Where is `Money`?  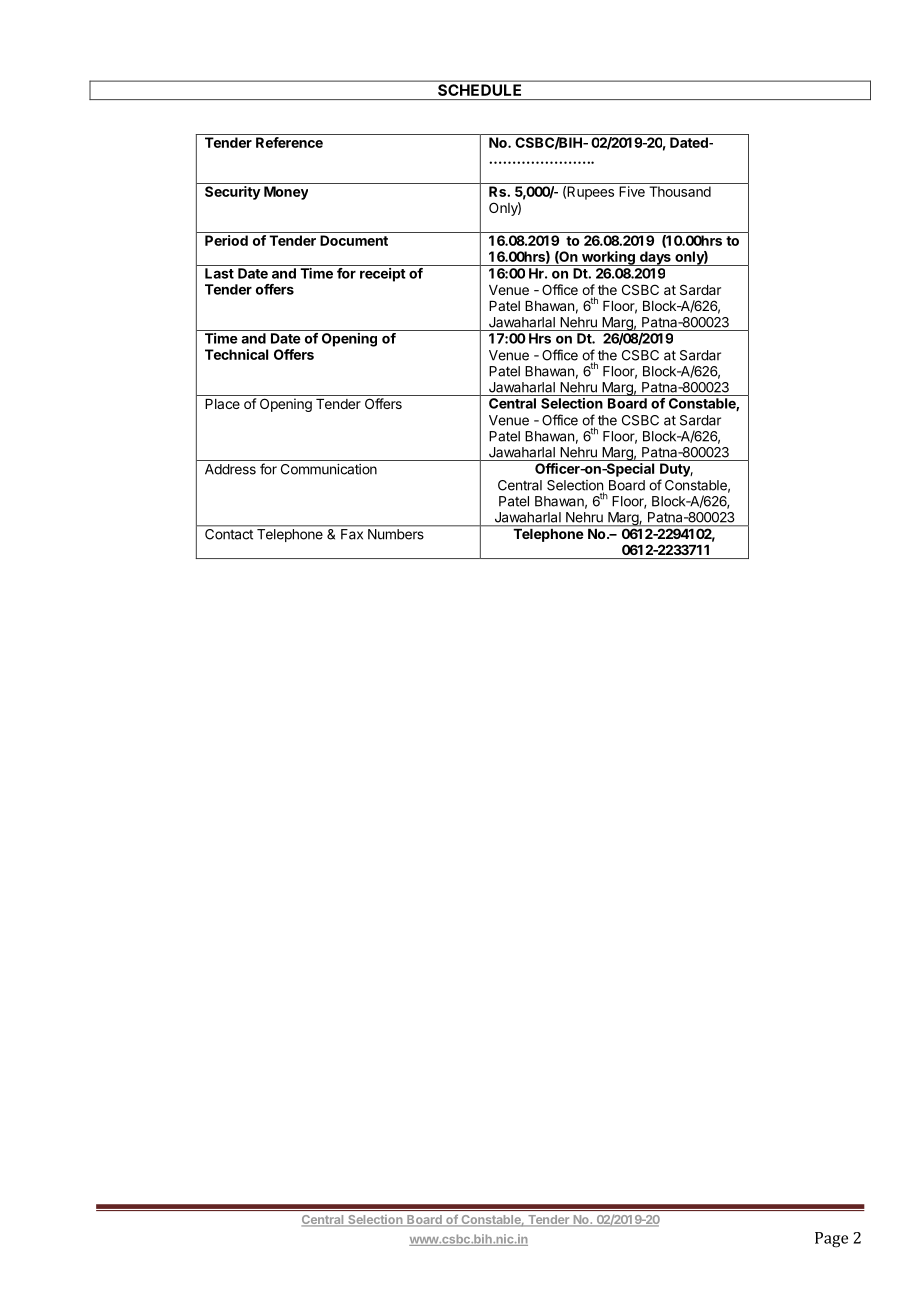
Money is located at coordinates (286, 193).
